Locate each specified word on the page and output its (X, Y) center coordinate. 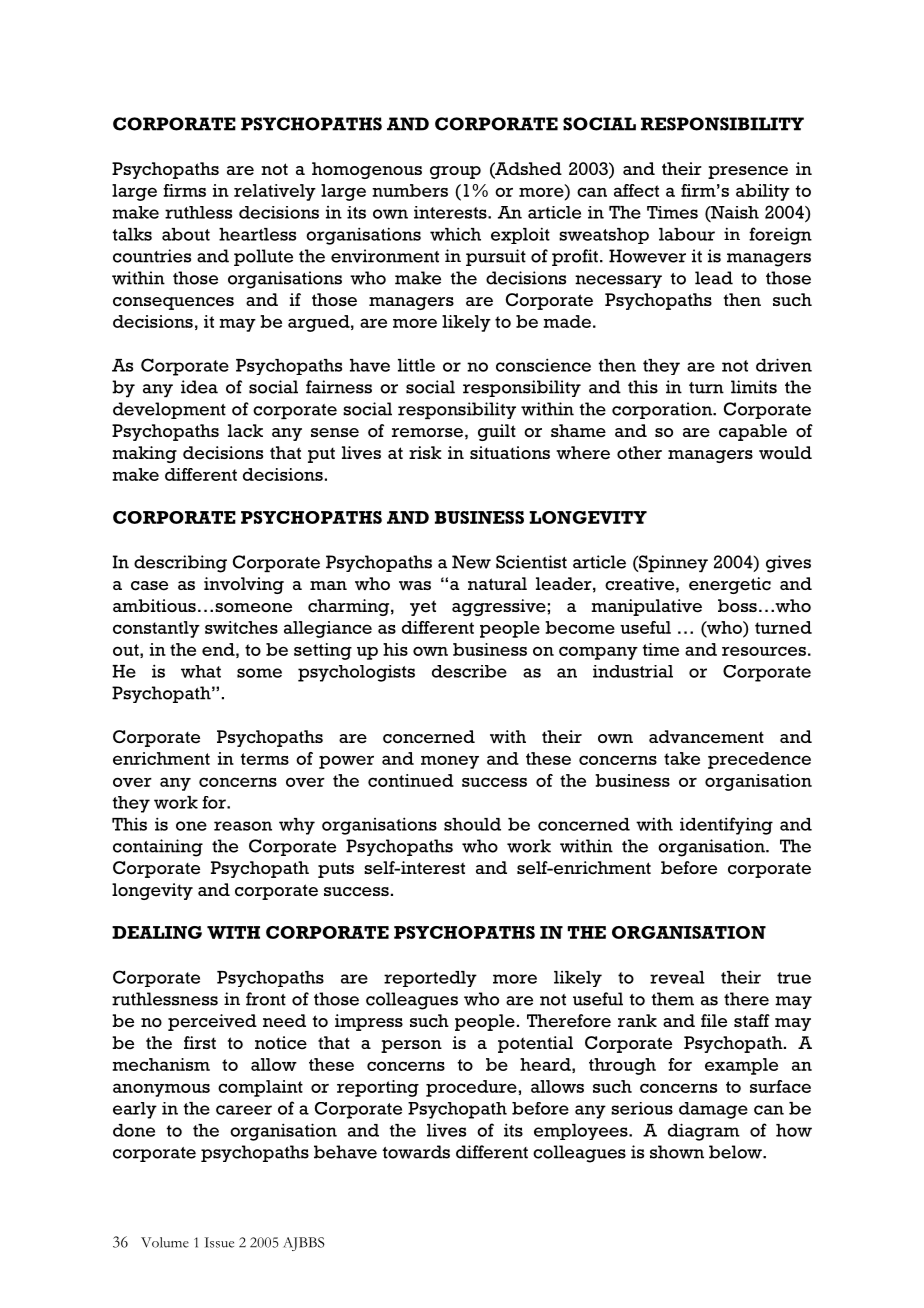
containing (158, 848)
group (455, 172)
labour (687, 234)
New (471, 562)
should (472, 824)
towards (416, 1152)
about (186, 234)
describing (180, 564)
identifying (726, 826)
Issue (219, 1242)
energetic (730, 585)
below (736, 1152)
